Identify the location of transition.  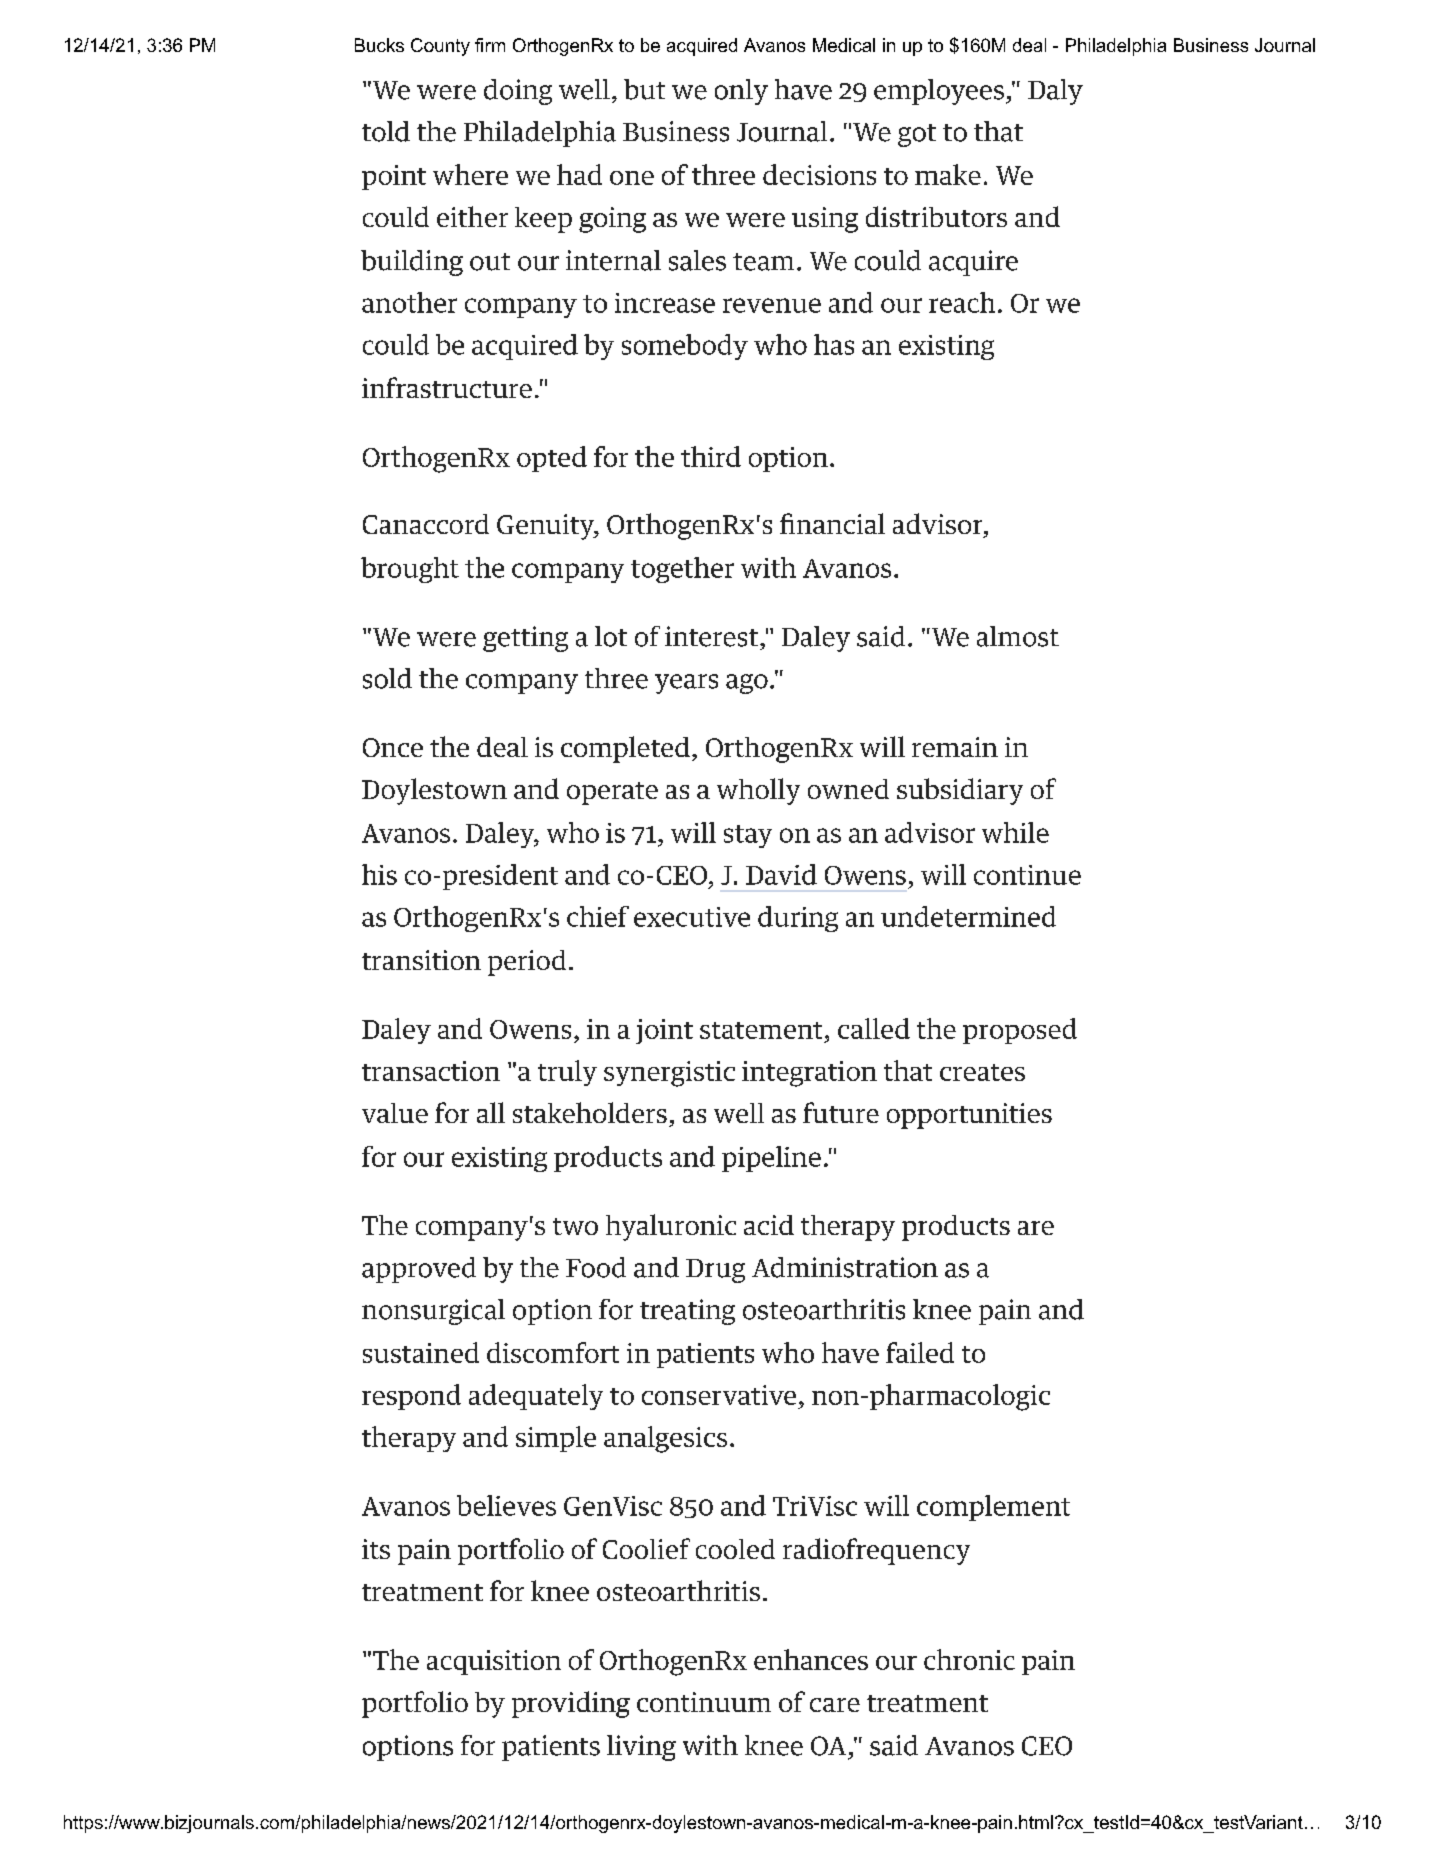
(421, 960).
